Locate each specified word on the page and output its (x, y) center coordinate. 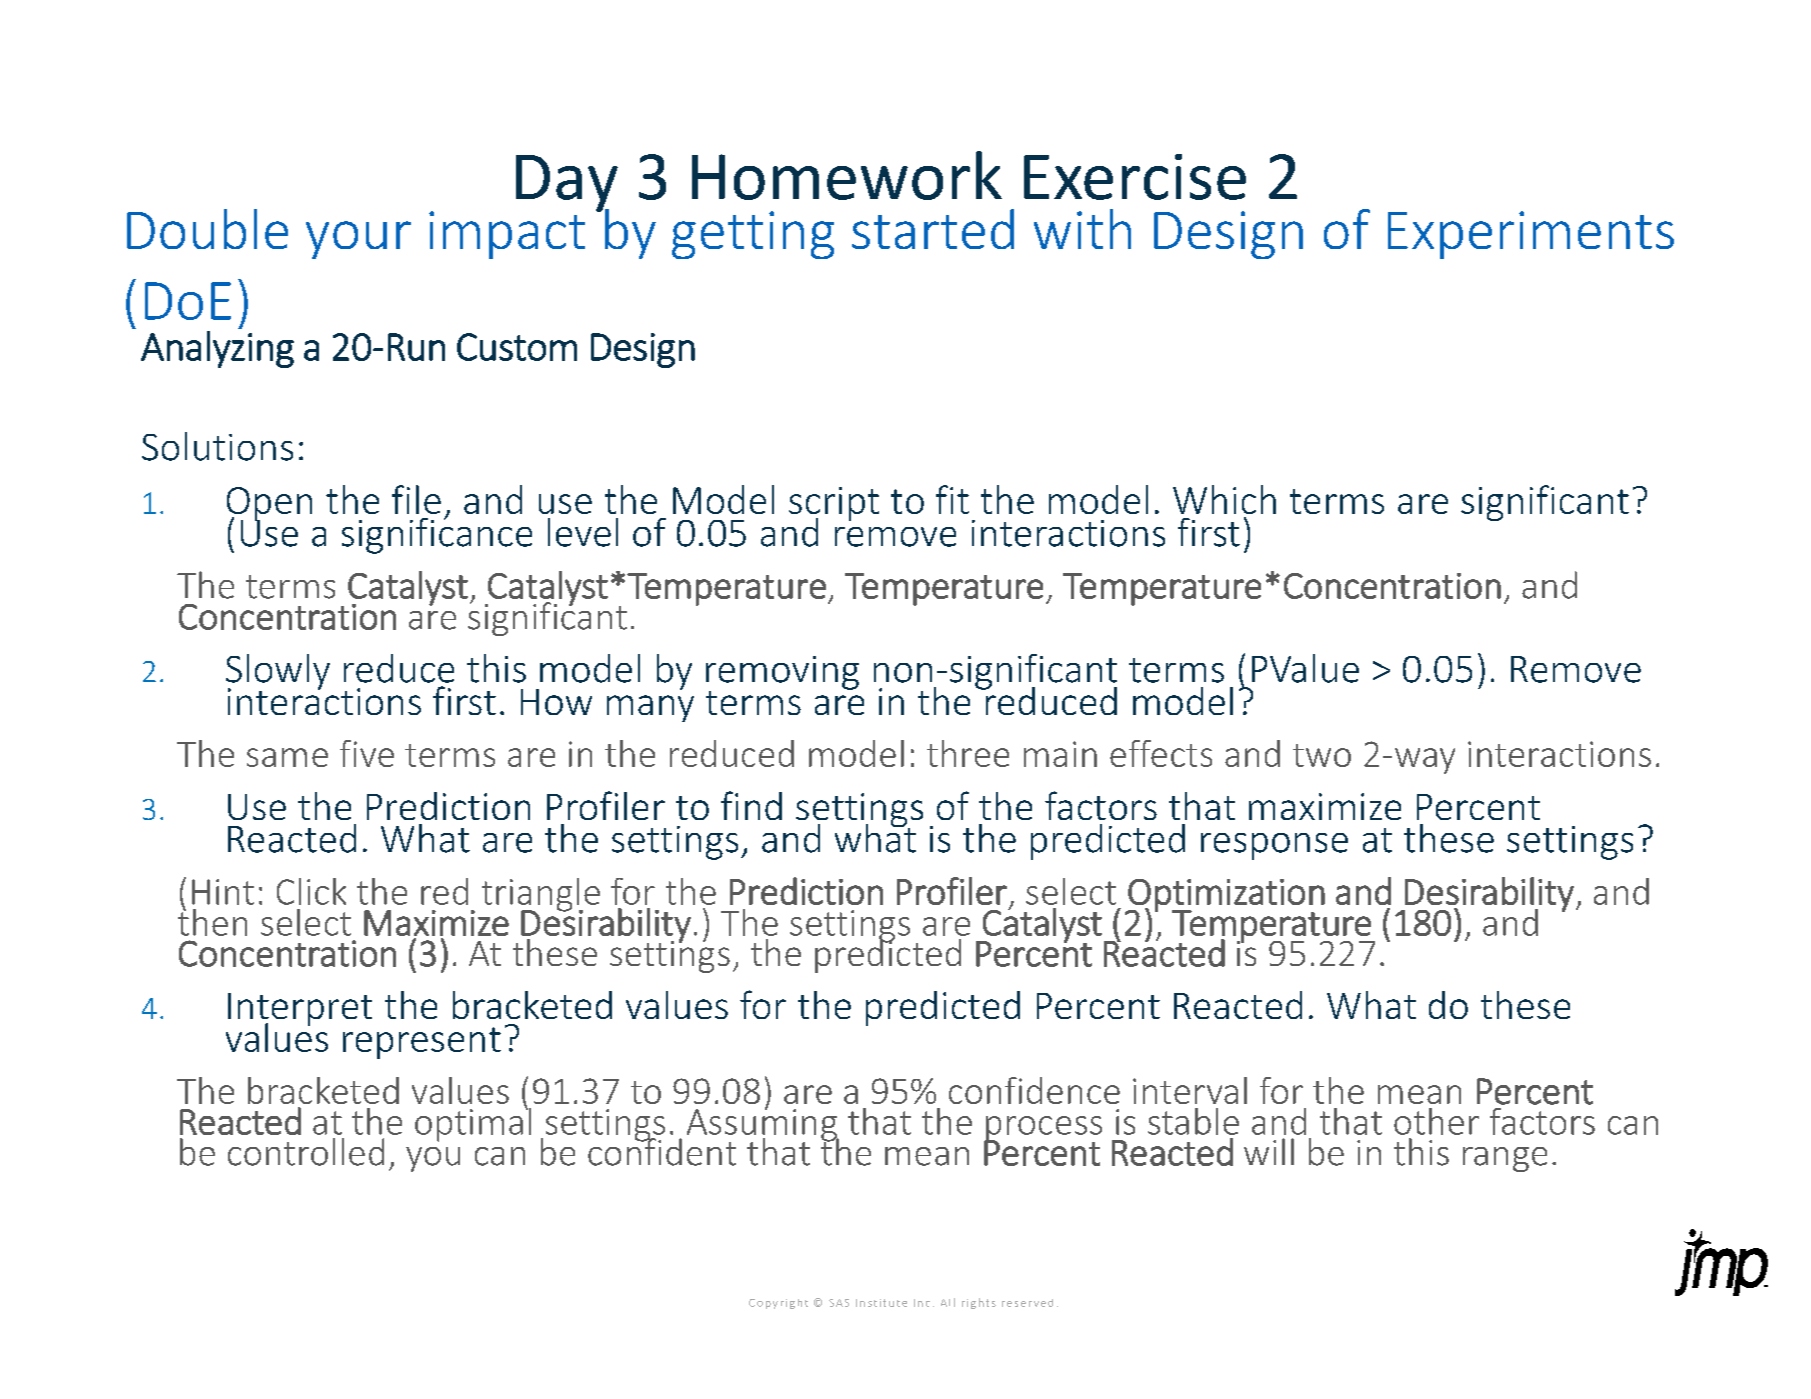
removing (782, 674)
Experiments (1531, 235)
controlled (306, 1152)
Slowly (278, 673)
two (1322, 755)
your (358, 240)
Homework (847, 175)
